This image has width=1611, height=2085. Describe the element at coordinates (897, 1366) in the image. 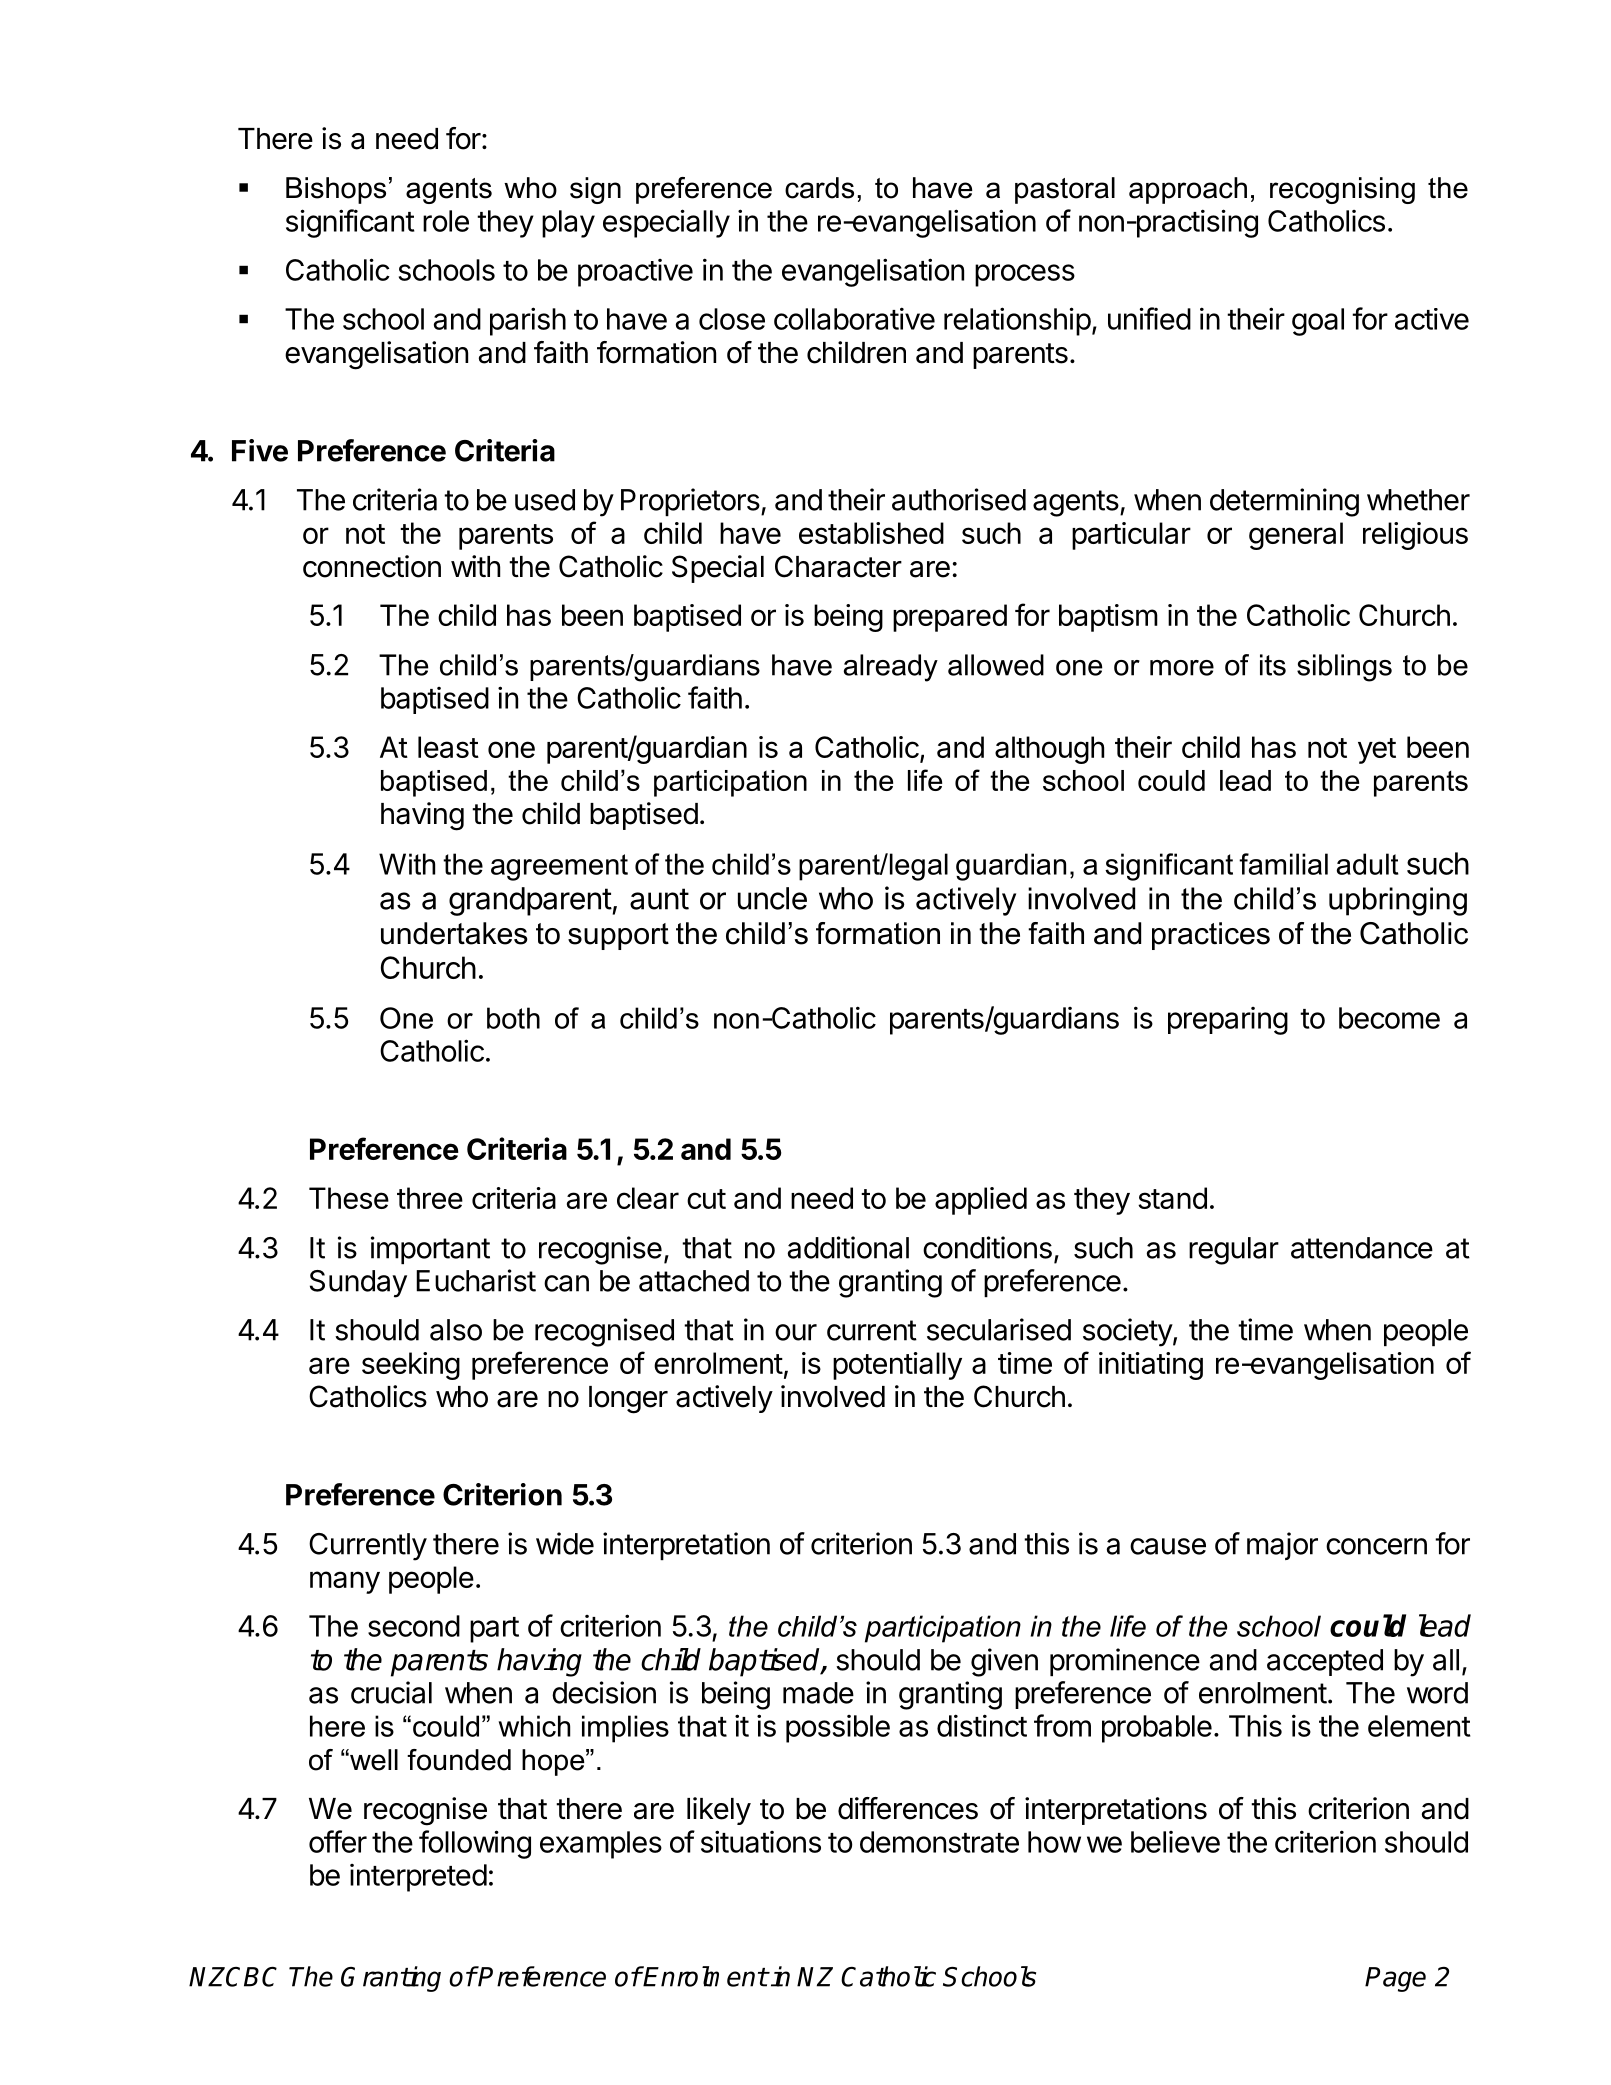

I see `potentially` at that location.
